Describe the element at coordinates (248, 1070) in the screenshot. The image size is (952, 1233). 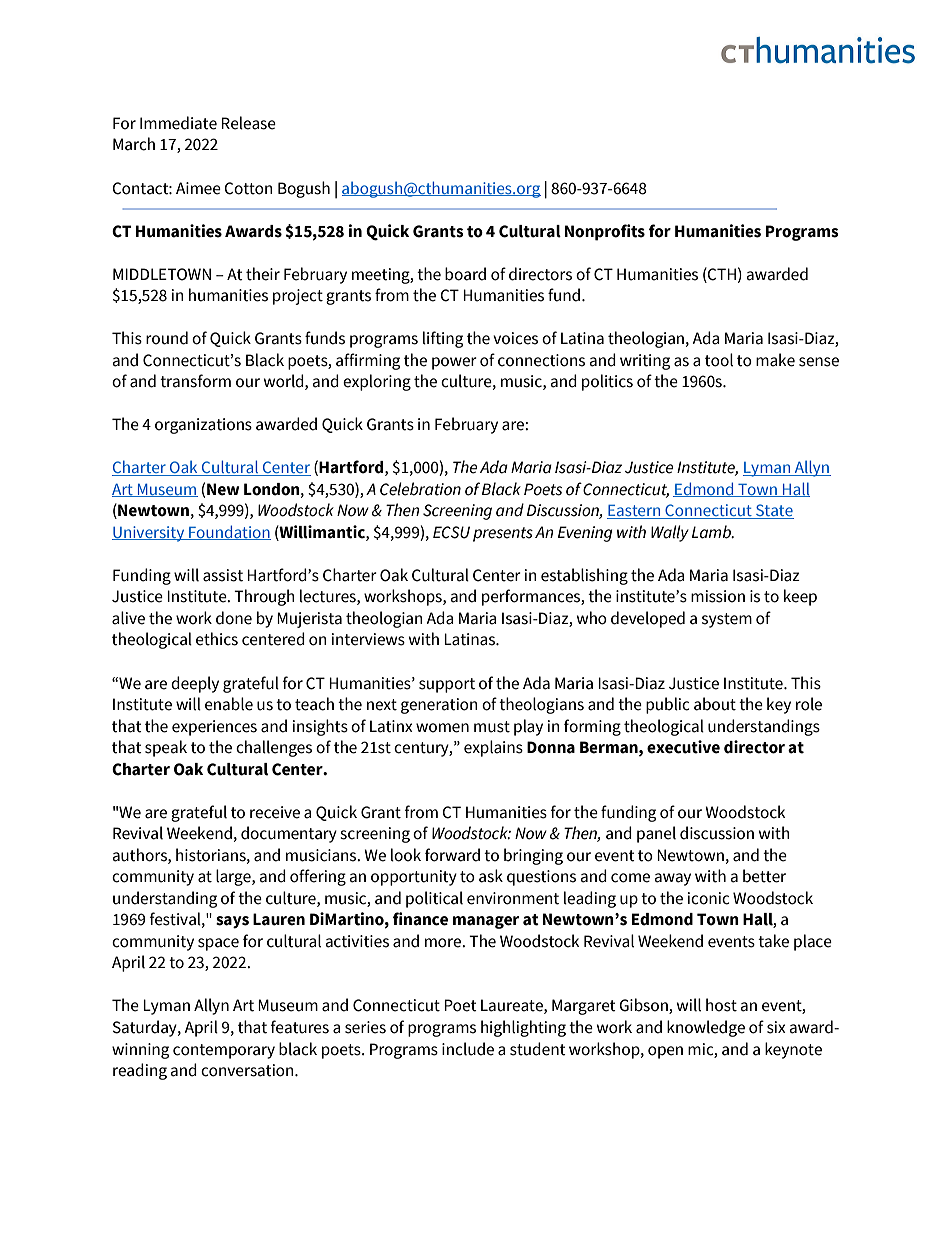
I see `conversation` at that location.
